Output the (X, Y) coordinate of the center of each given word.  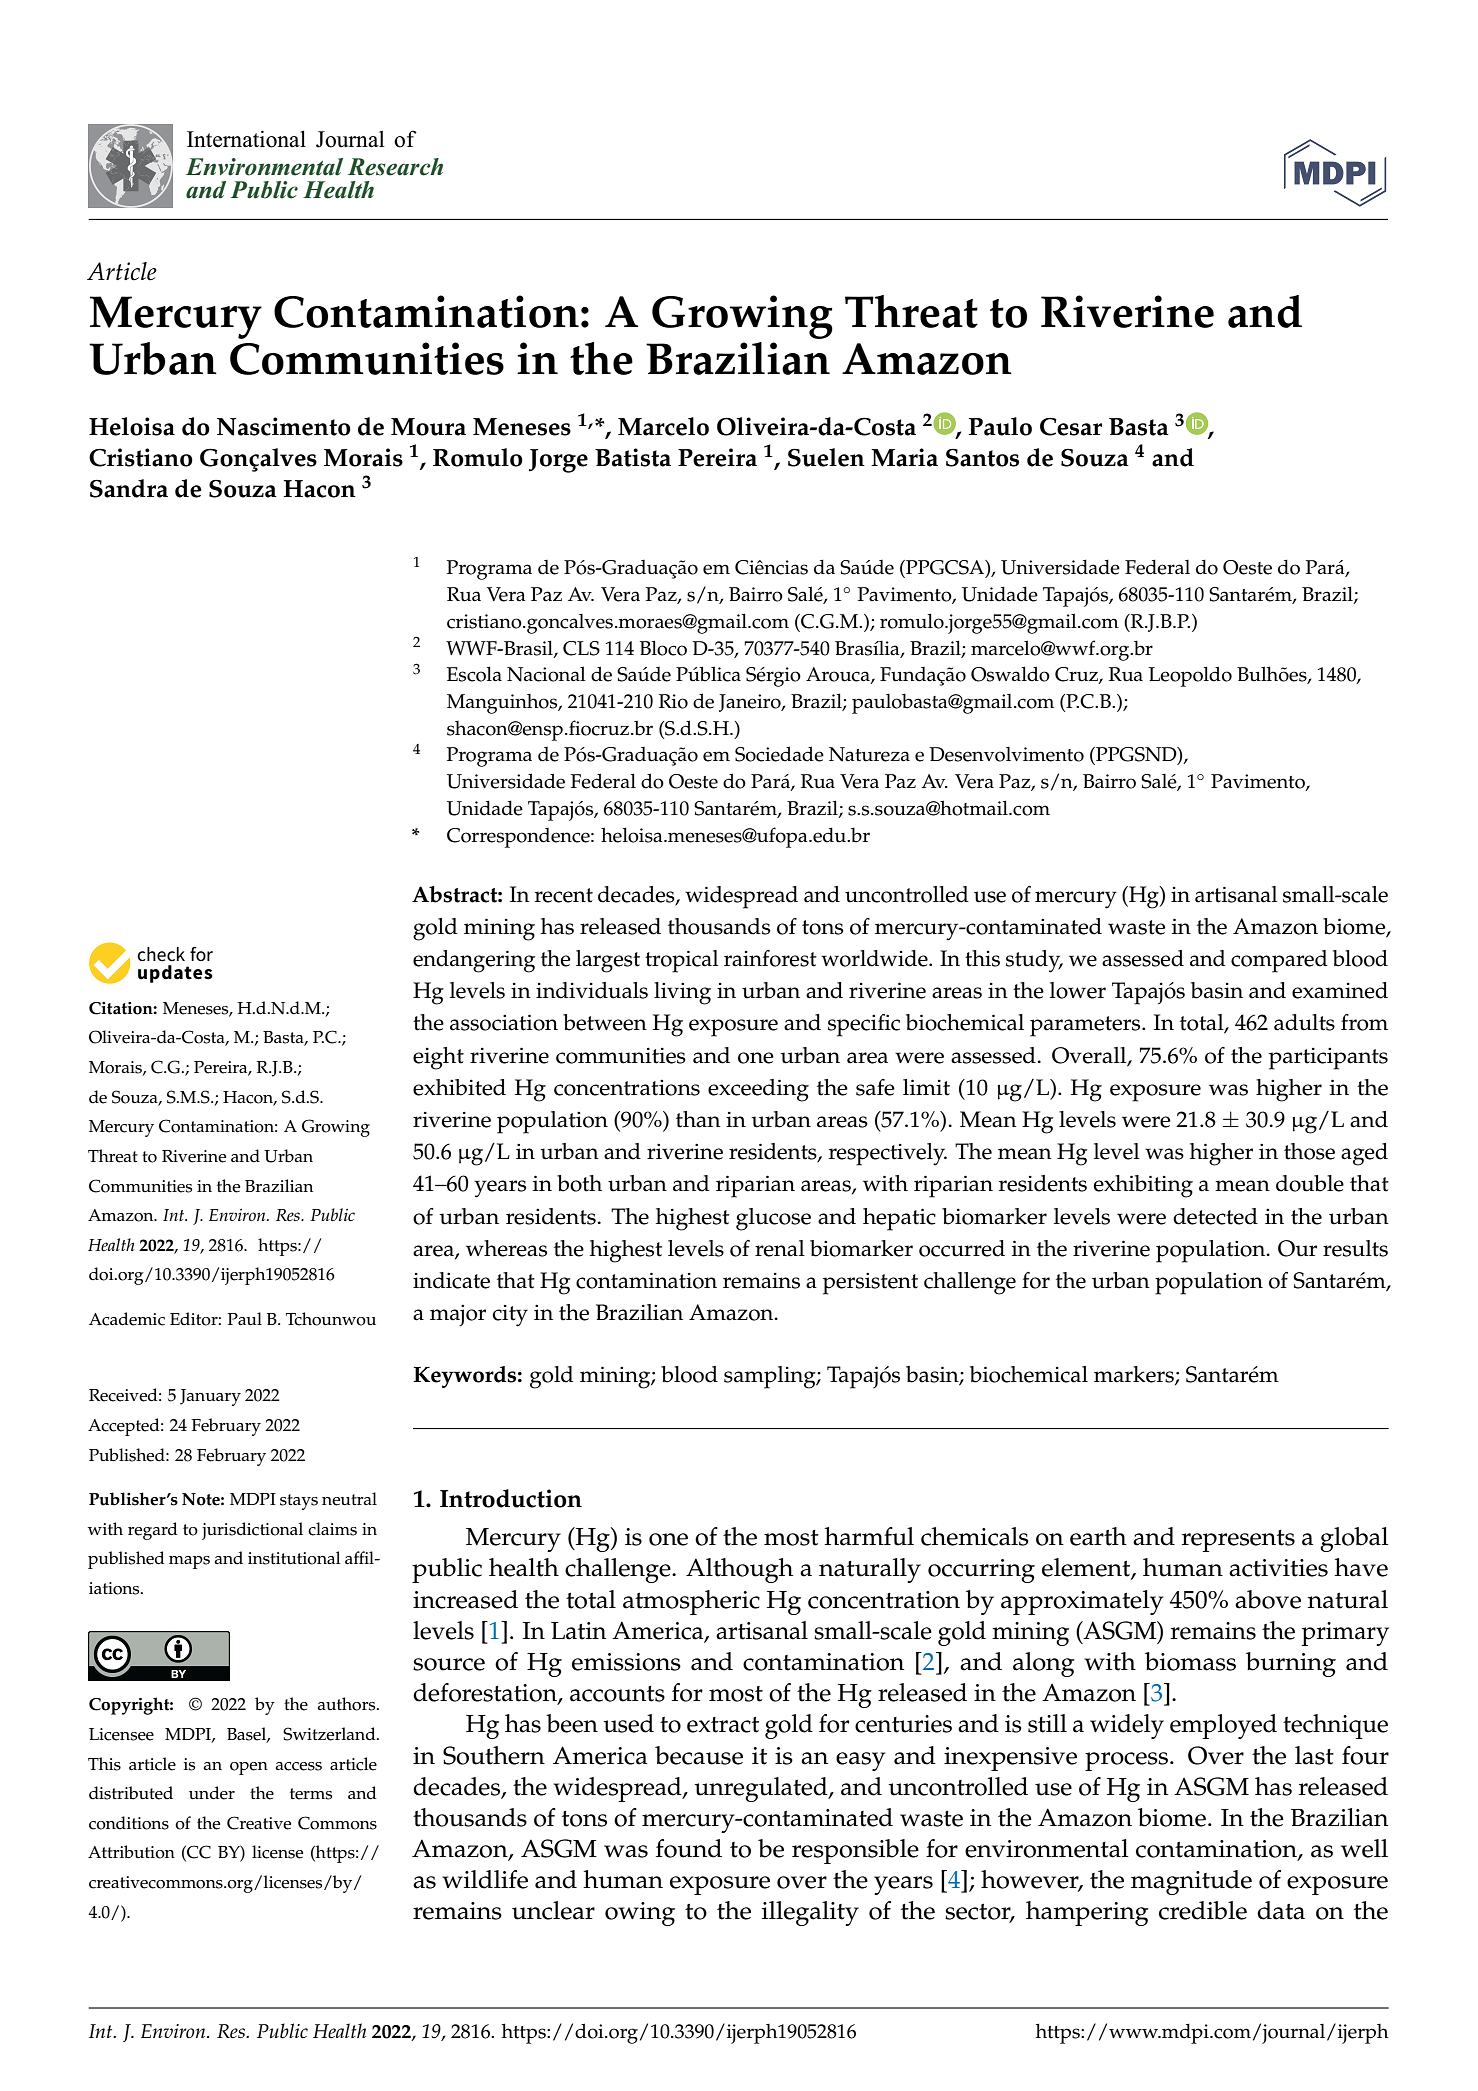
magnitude (1191, 1882)
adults (1304, 1022)
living (682, 993)
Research (395, 167)
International (246, 139)
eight (438, 1058)
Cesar (1071, 426)
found (689, 1848)
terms (311, 1794)
